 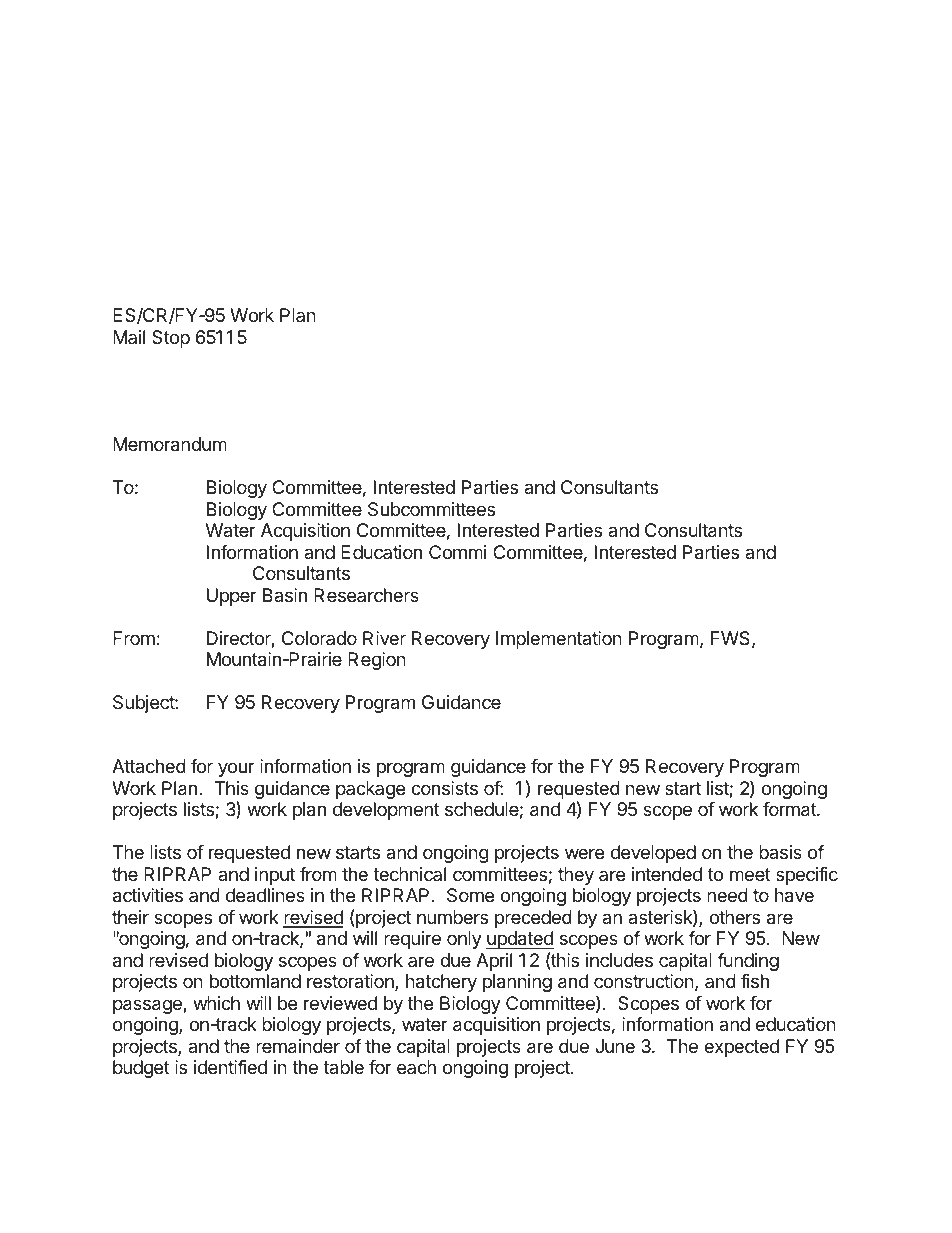 What do you see at coordinates (559, 640) in the image?
I see `Implementation` at bounding box center [559, 640].
